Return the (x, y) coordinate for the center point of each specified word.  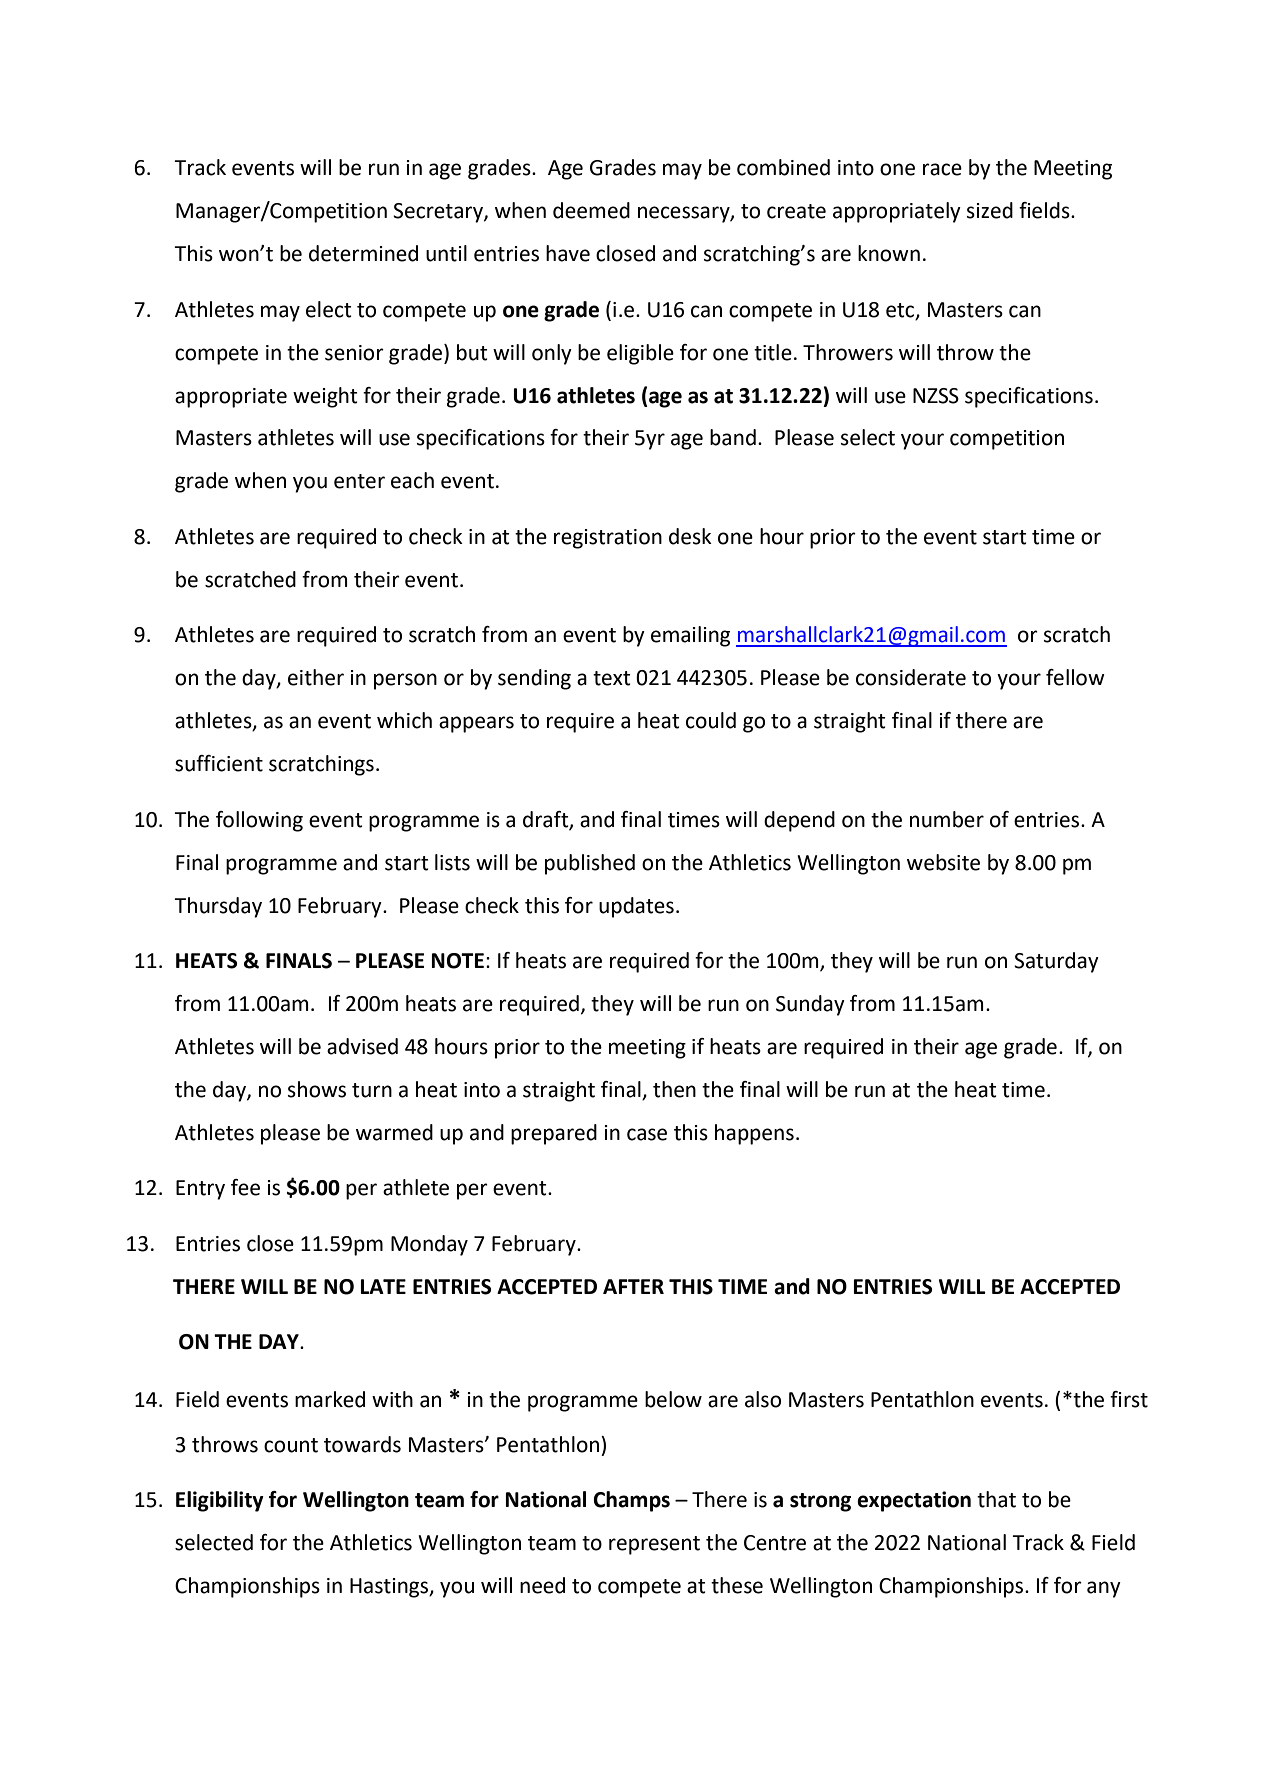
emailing (690, 636)
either (316, 677)
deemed (591, 210)
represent (654, 1545)
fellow (1075, 677)
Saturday (1056, 962)
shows (317, 1089)
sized (990, 210)
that (996, 1499)
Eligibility (220, 1501)
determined (363, 253)
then (674, 1089)
